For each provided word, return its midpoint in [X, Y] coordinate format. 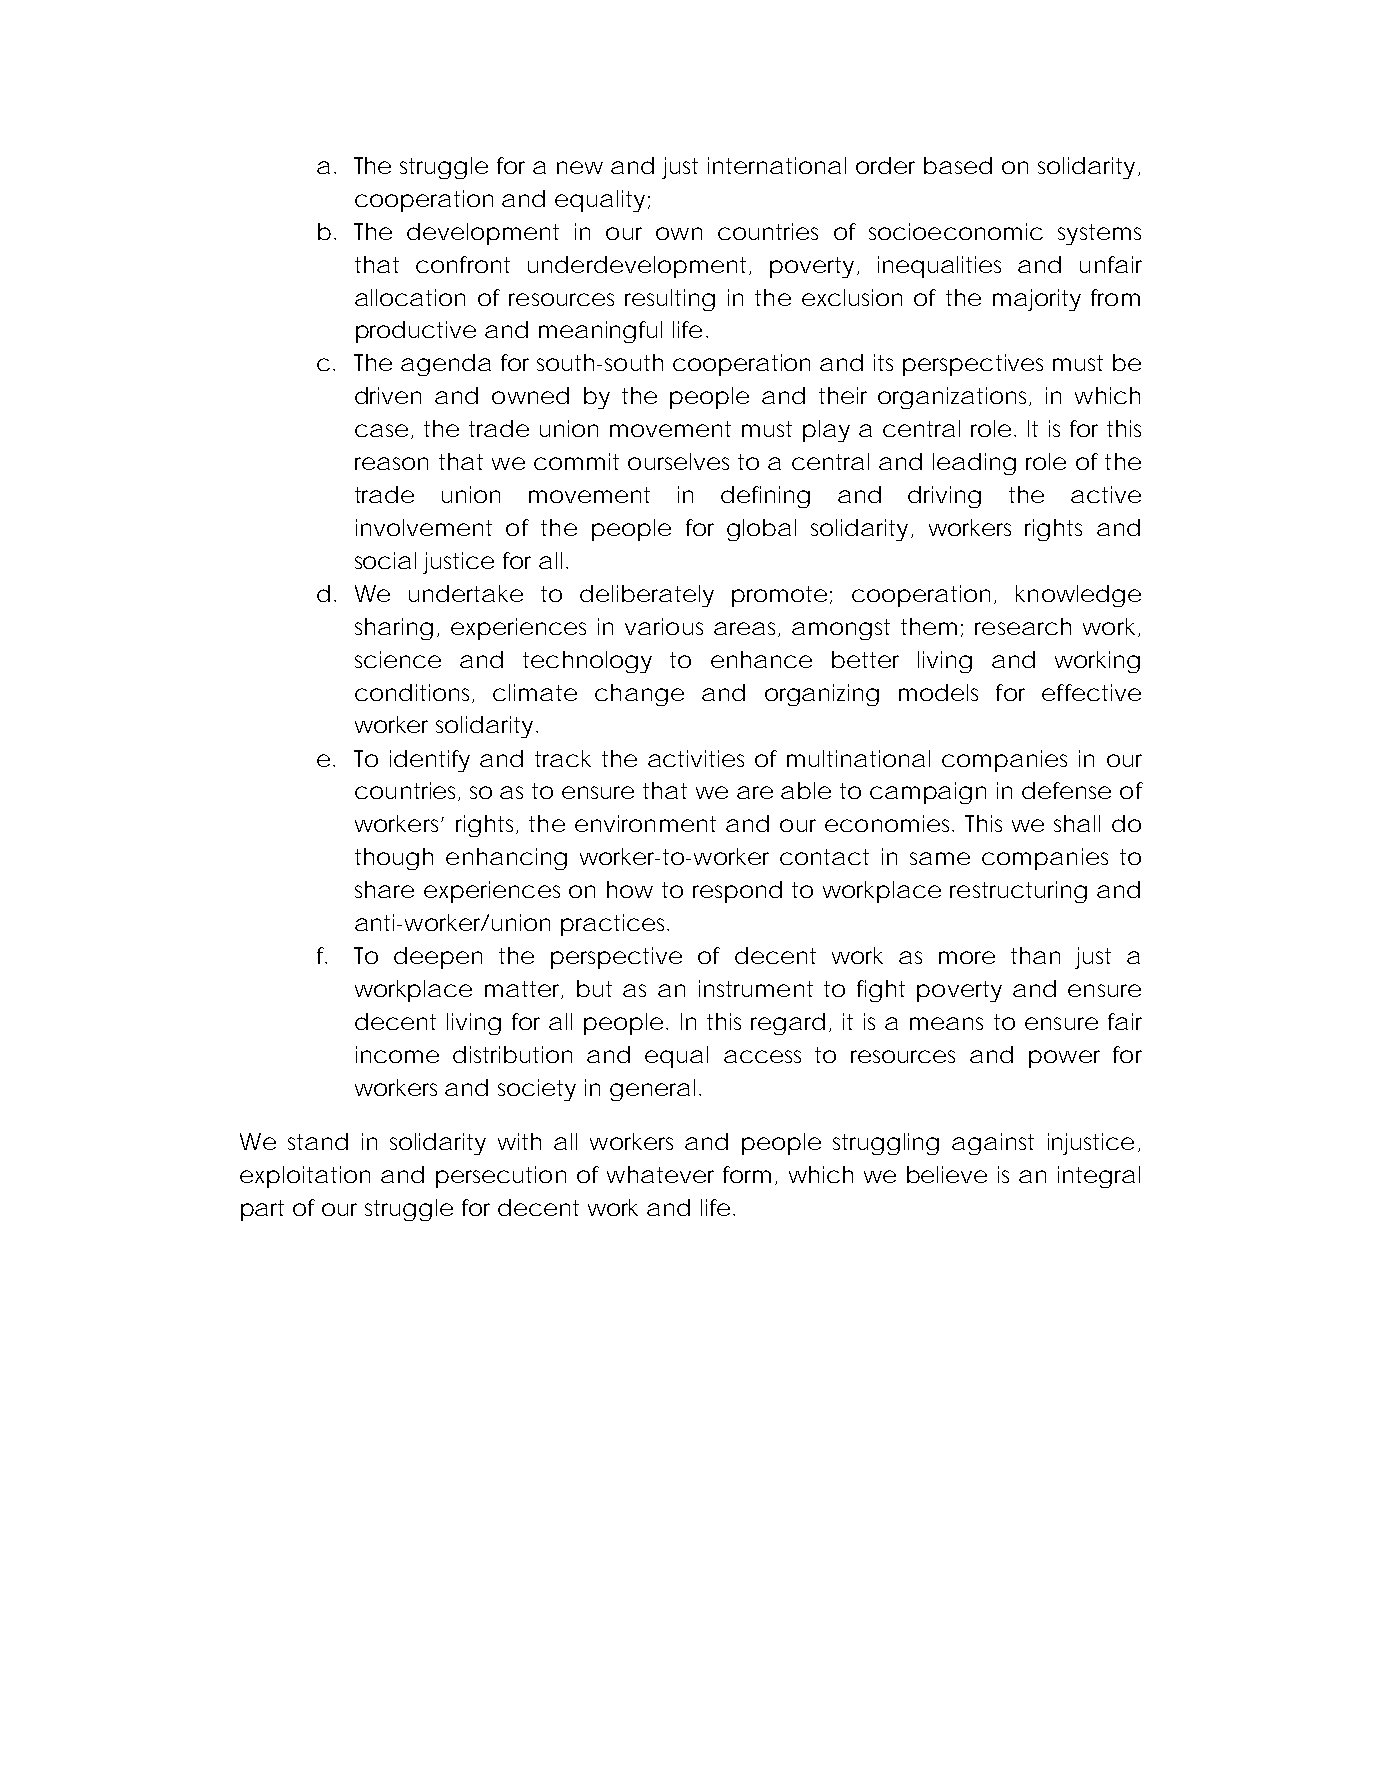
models [938, 692]
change [639, 695]
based [958, 165]
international [777, 165]
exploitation [305, 1177]
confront [463, 264]
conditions [414, 693]
